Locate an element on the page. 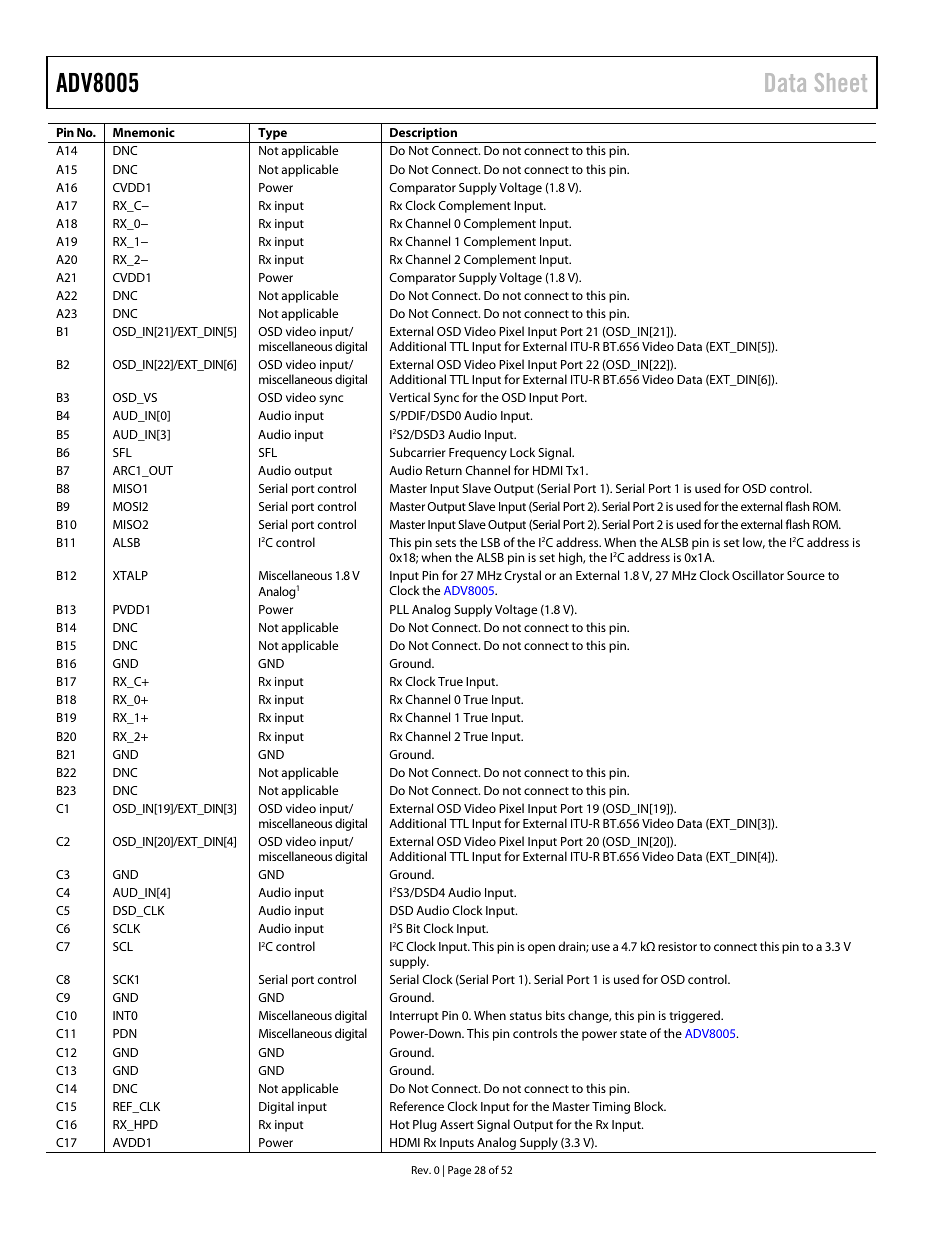 The image size is (952, 1233). Sheet is located at coordinates (841, 82).
